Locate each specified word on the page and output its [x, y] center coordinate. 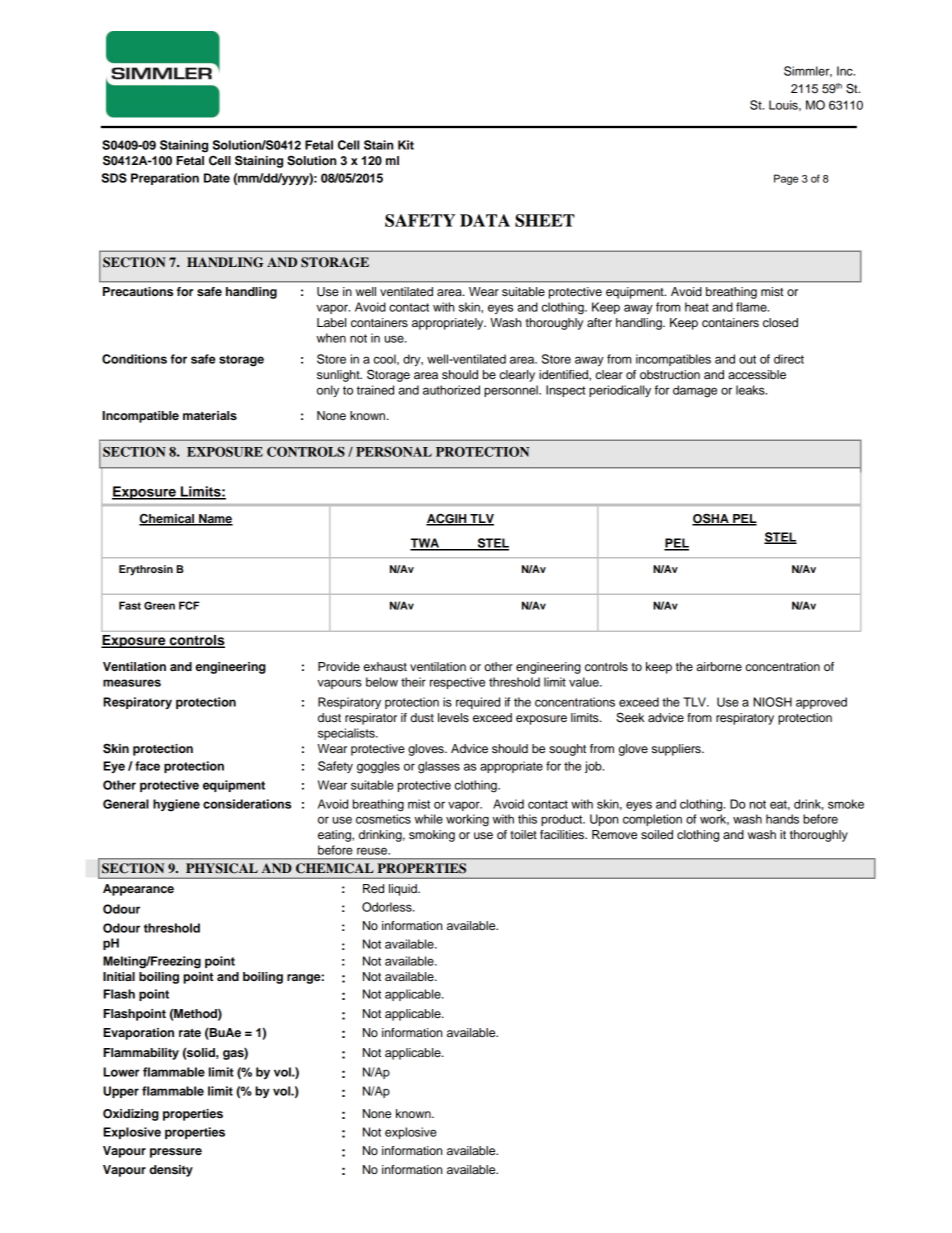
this [527, 819]
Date [217, 178]
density [171, 1171]
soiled [657, 834]
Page [786, 179]
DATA [485, 220]
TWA [426, 544]
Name [215, 519]
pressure [176, 1153]
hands [782, 819]
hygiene [176, 805]
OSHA [711, 519]
